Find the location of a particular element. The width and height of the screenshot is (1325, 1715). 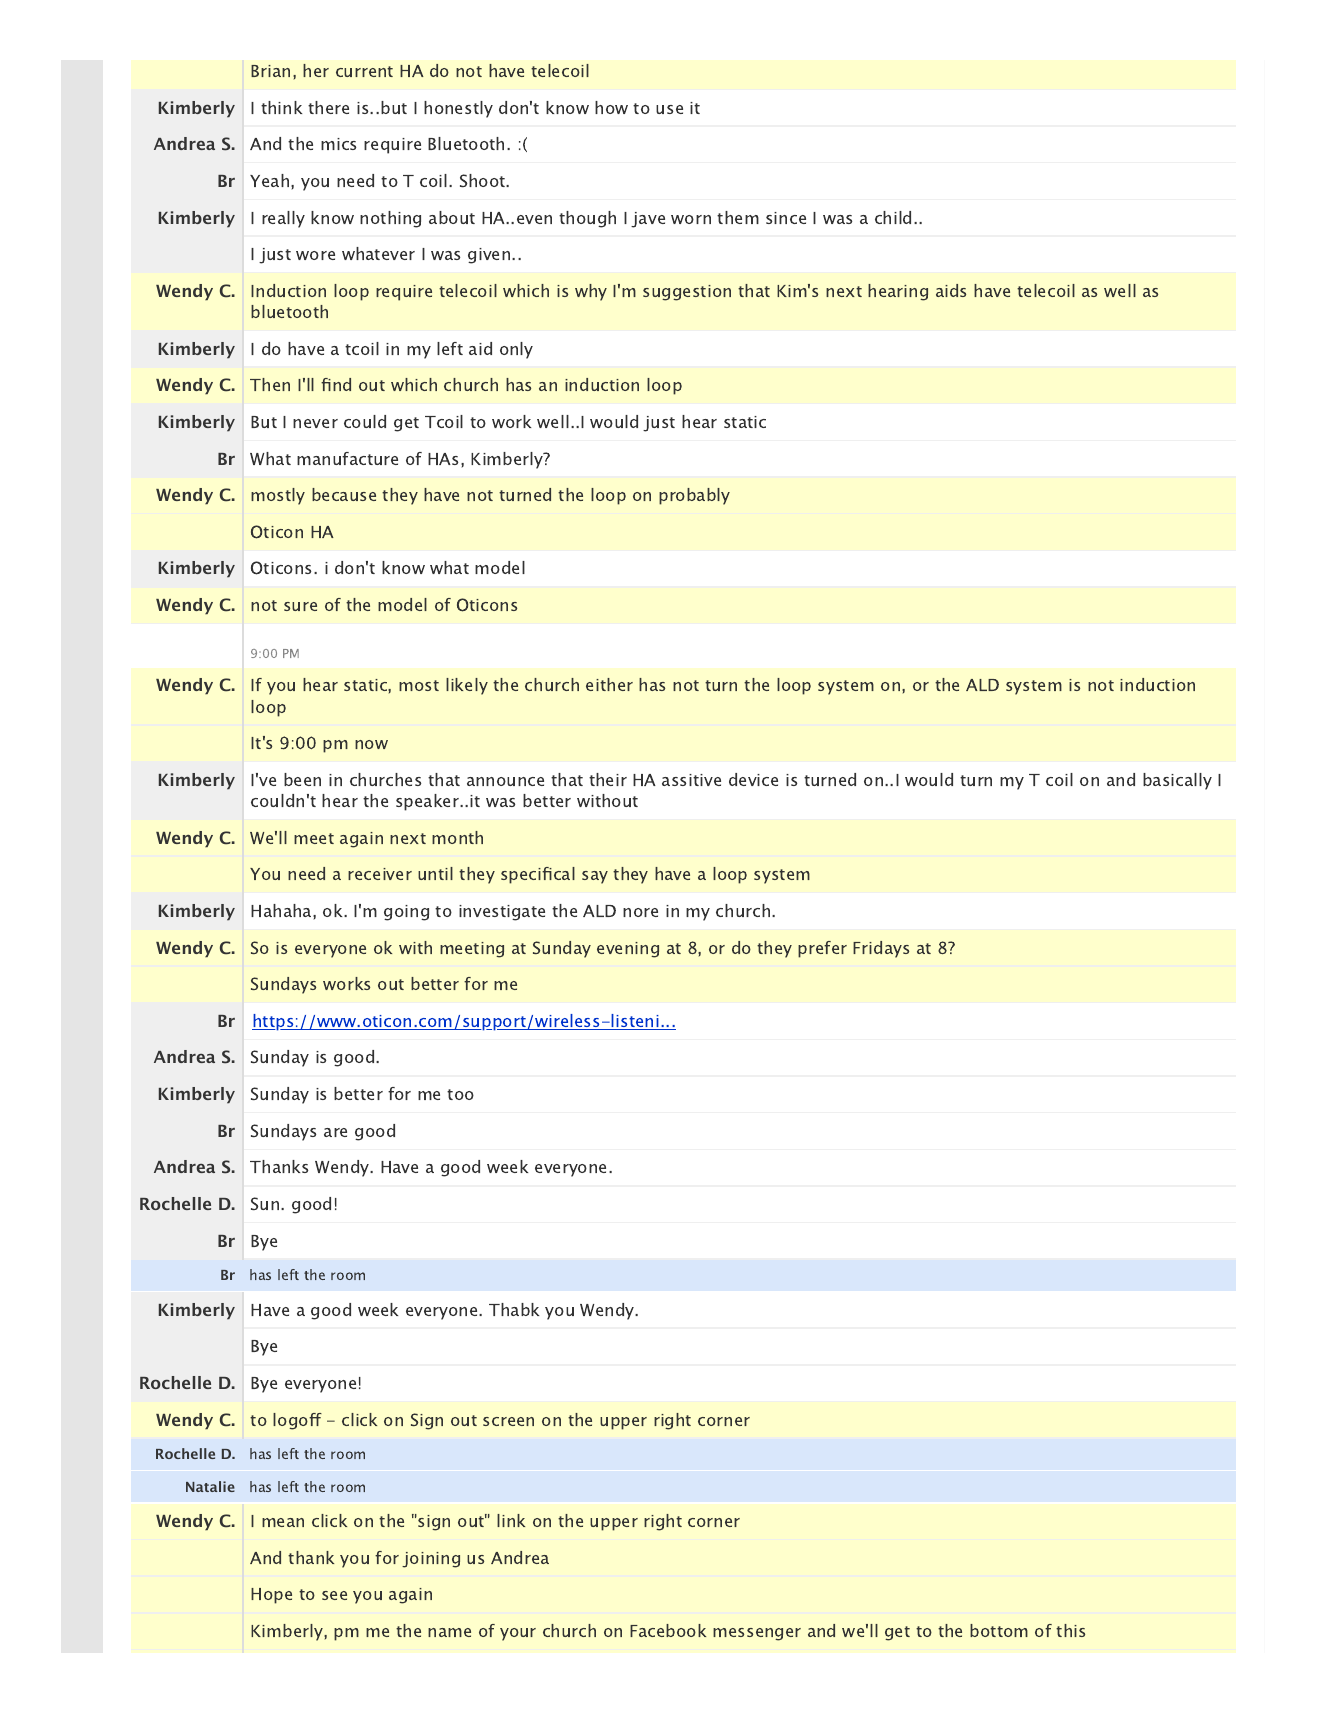

receiver is located at coordinates (380, 874).
